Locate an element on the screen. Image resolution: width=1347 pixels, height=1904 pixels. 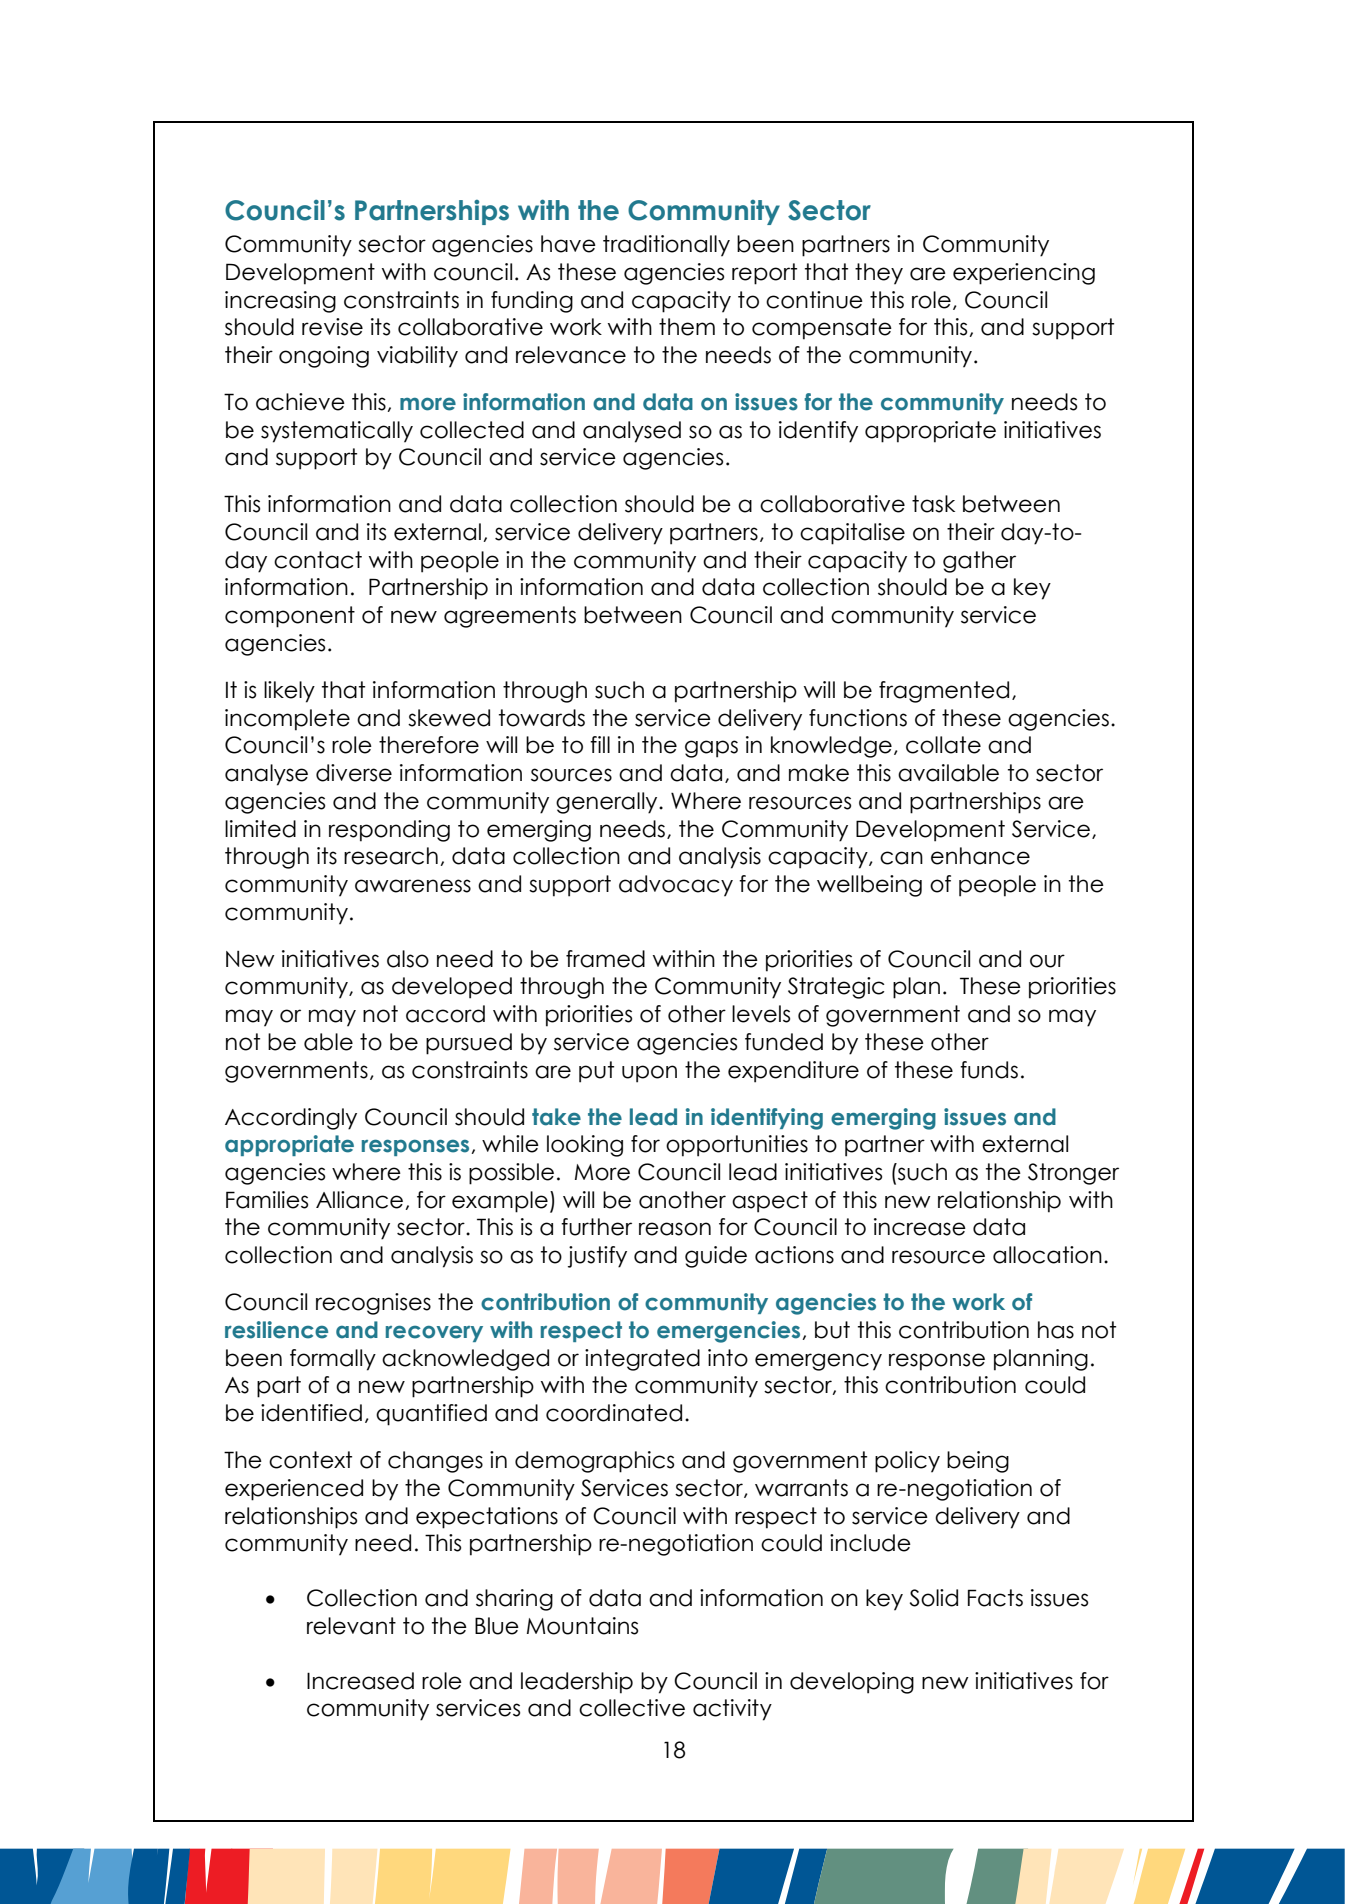
experiencing is located at coordinates (1024, 274).
